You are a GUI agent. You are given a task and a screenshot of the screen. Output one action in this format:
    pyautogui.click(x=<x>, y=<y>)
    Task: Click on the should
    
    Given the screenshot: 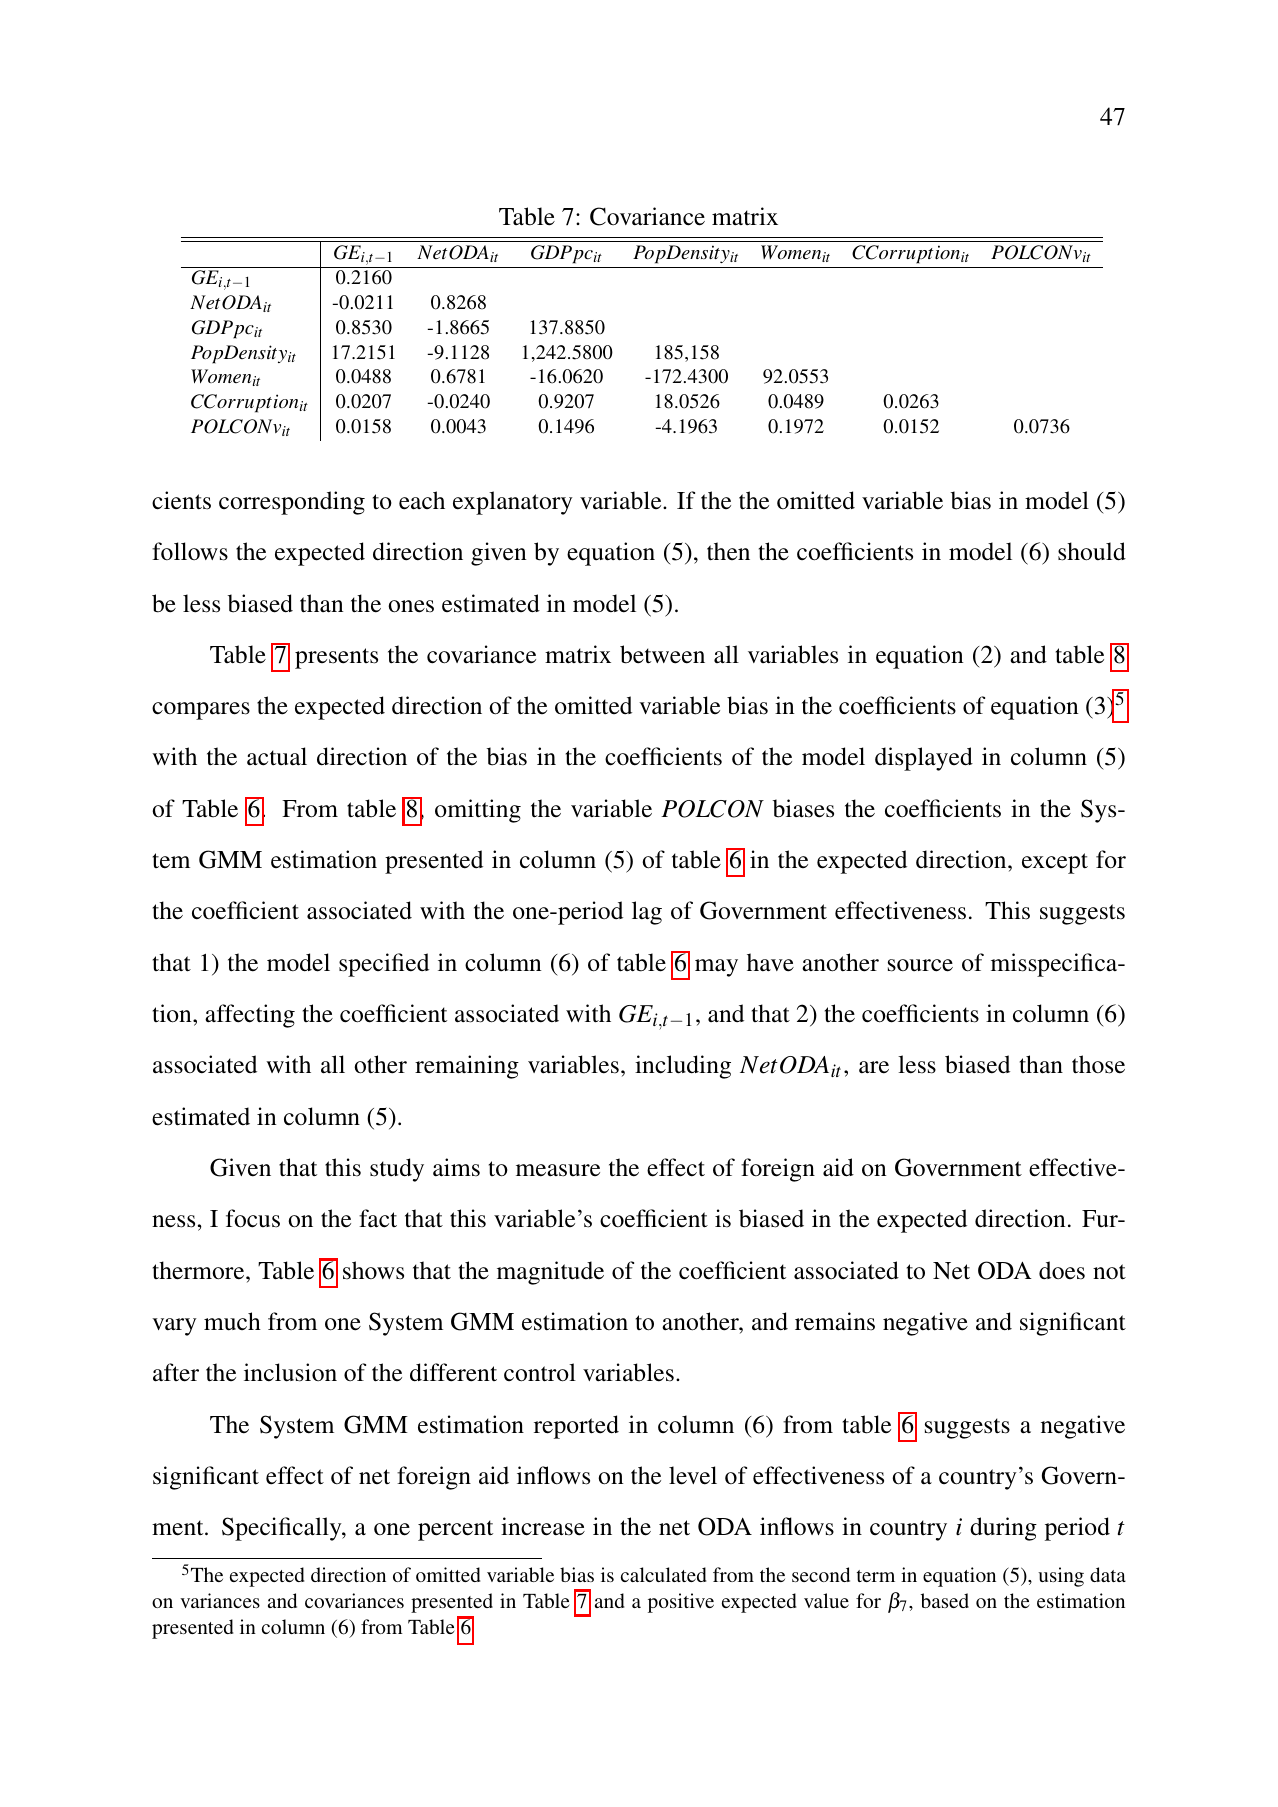 What is the action you would take?
    pyautogui.click(x=1092, y=551)
